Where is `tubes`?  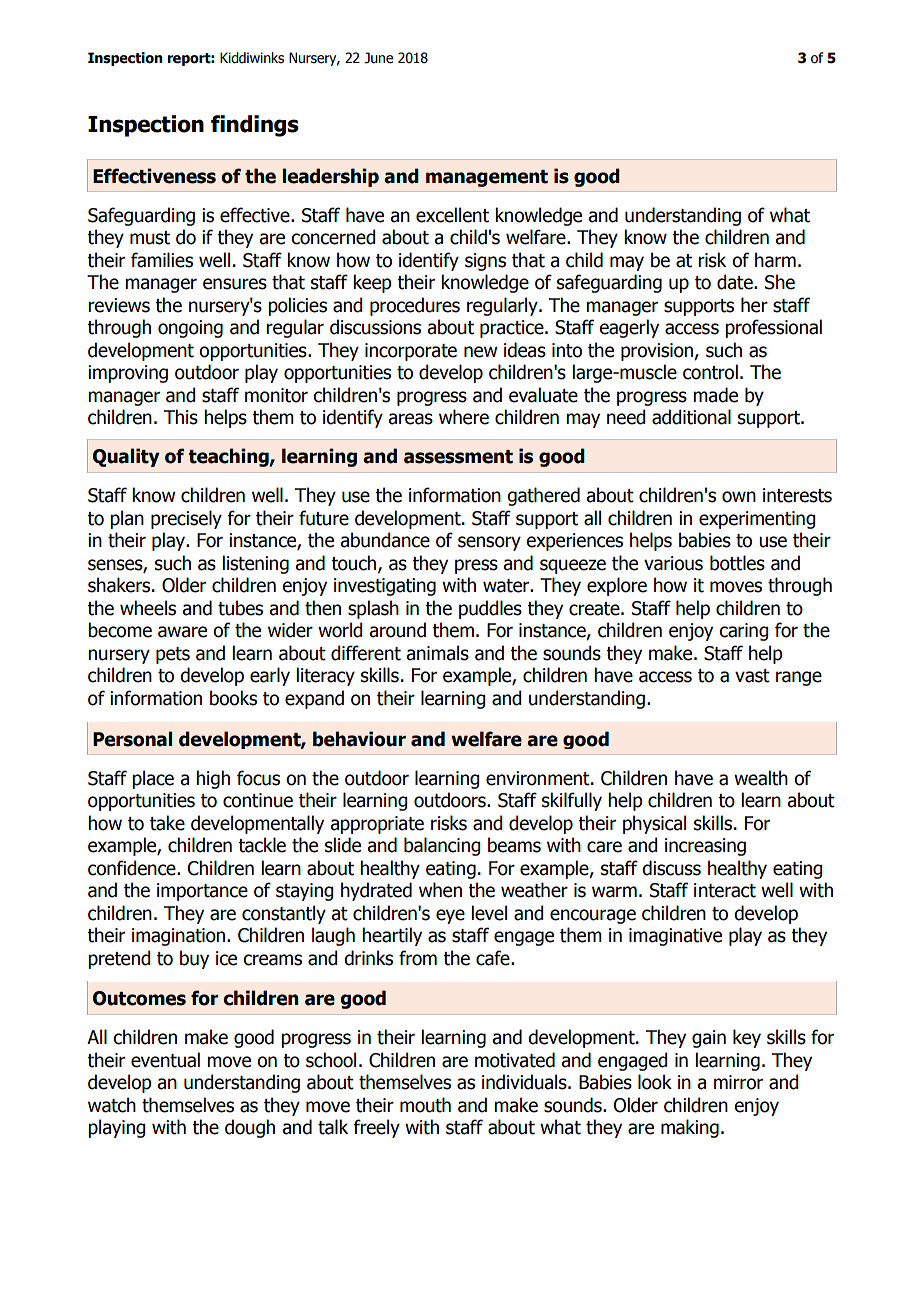
tubes is located at coordinates (240, 608).
